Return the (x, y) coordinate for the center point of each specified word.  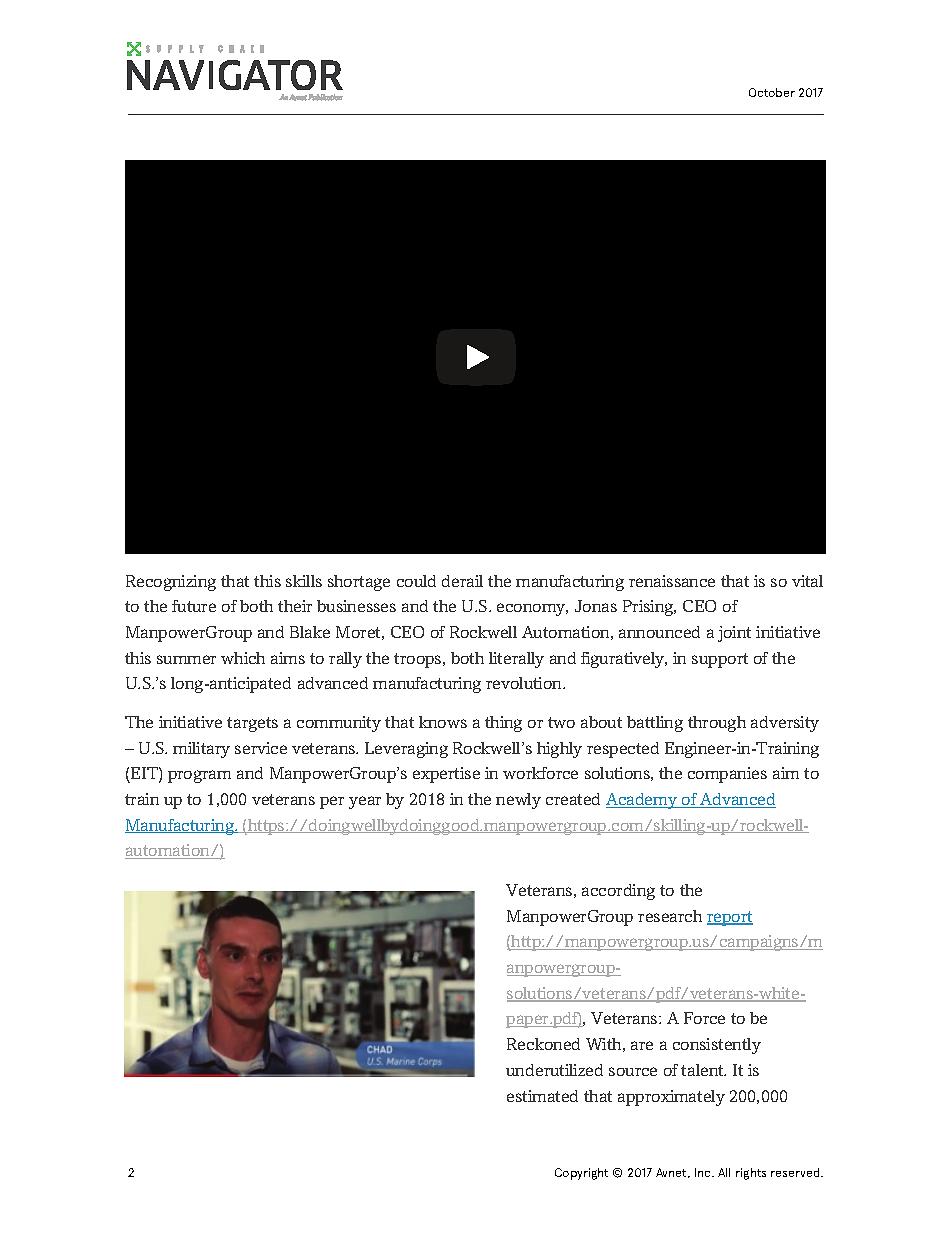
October (772, 92)
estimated (542, 1096)
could (416, 581)
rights (751, 1174)
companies (727, 775)
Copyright (581, 1174)
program (199, 776)
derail (462, 581)
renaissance (672, 581)
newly (518, 801)
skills (304, 581)
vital (807, 581)
